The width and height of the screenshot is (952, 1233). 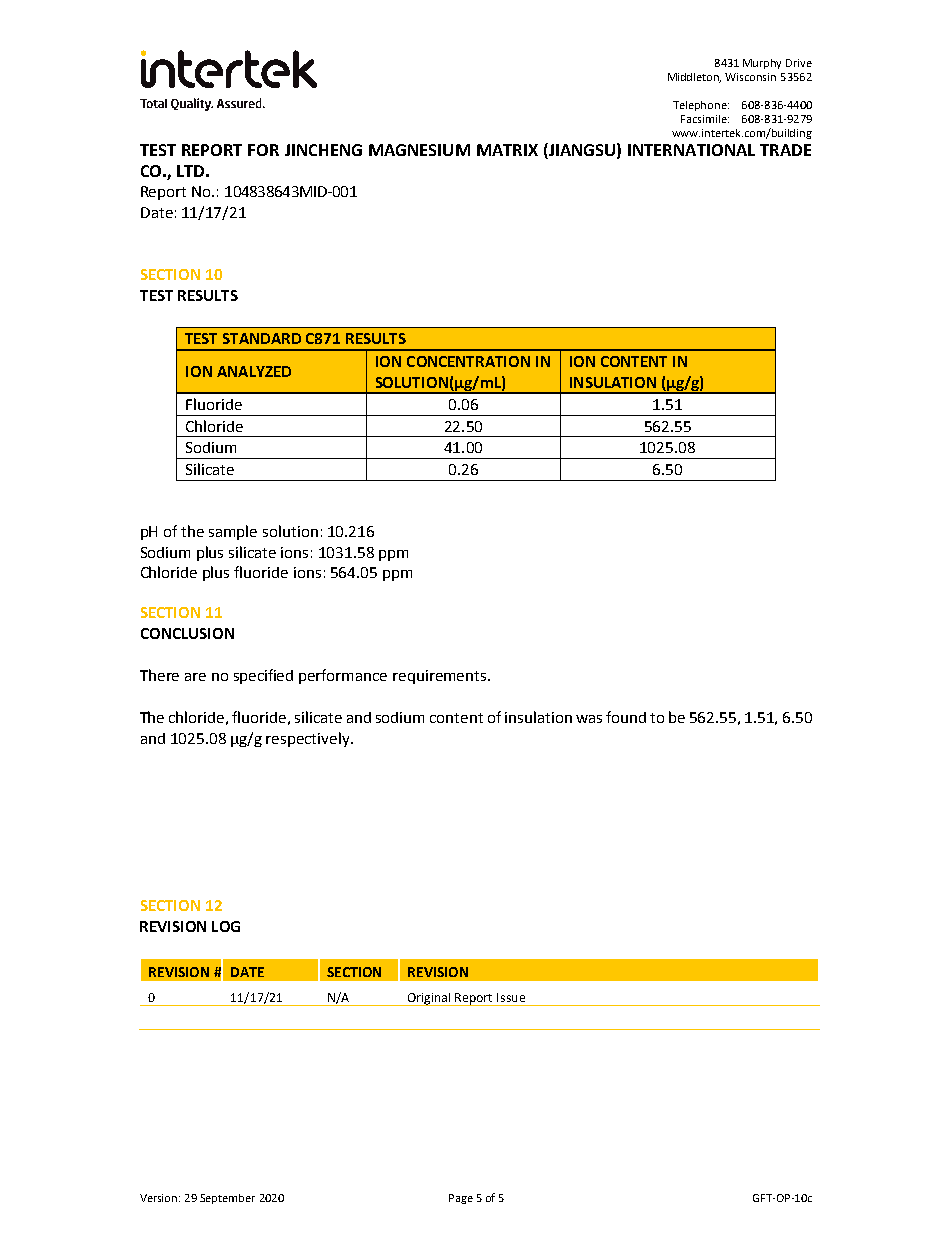 I want to click on sample, so click(x=233, y=532).
